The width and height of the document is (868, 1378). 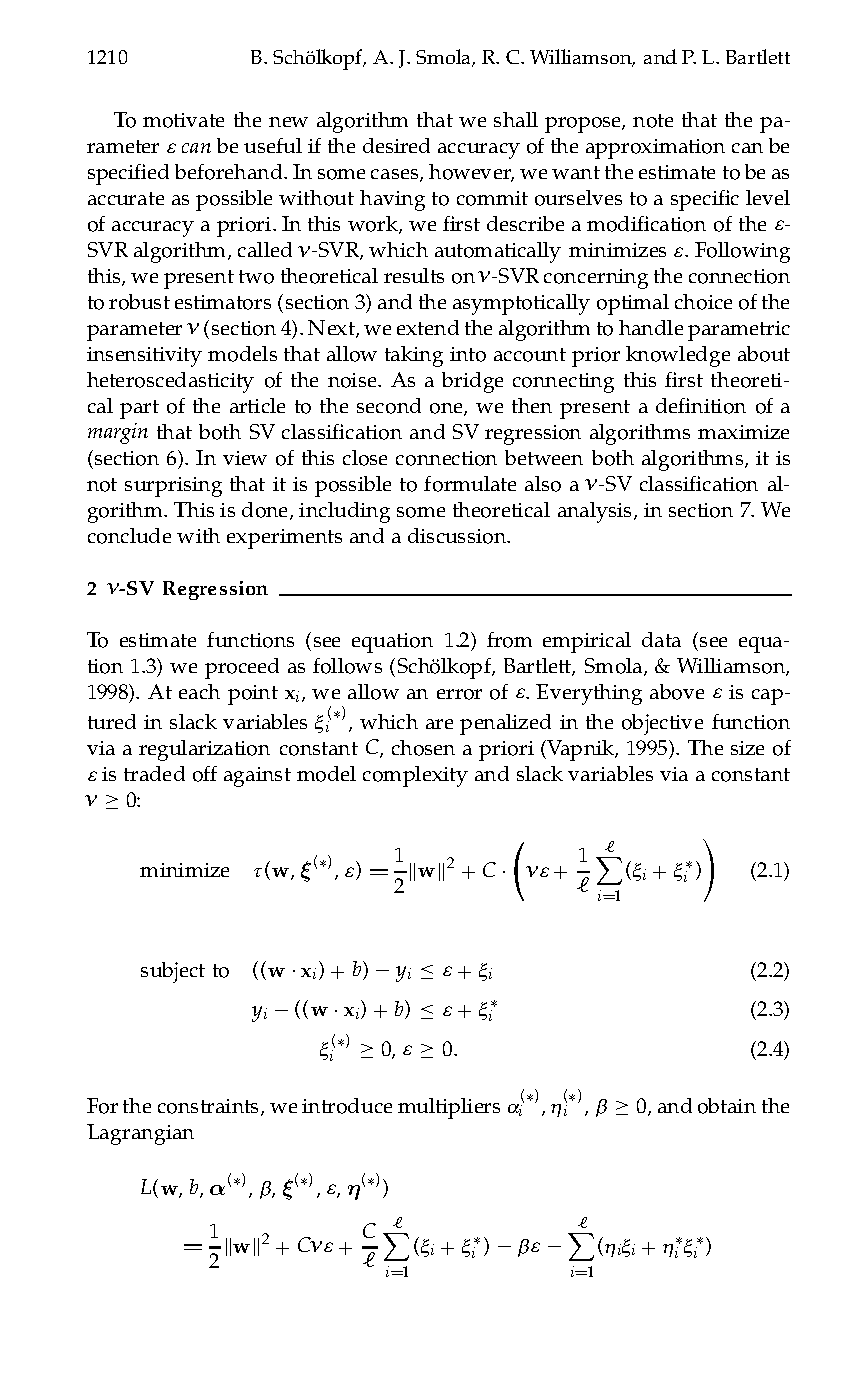 I want to click on off, so click(x=205, y=774).
